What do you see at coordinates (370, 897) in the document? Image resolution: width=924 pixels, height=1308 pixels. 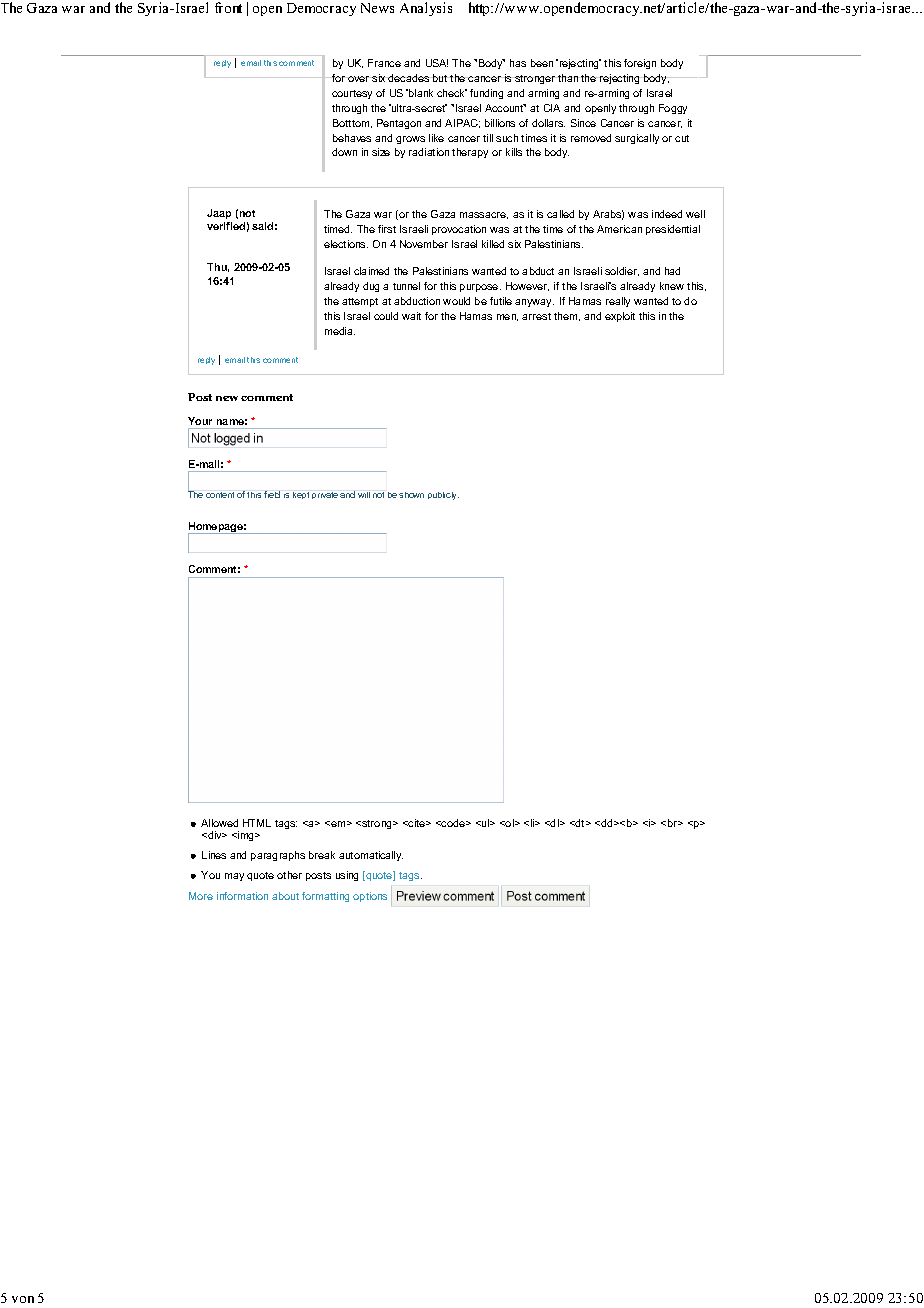 I see `options` at bounding box center [370, 897].
